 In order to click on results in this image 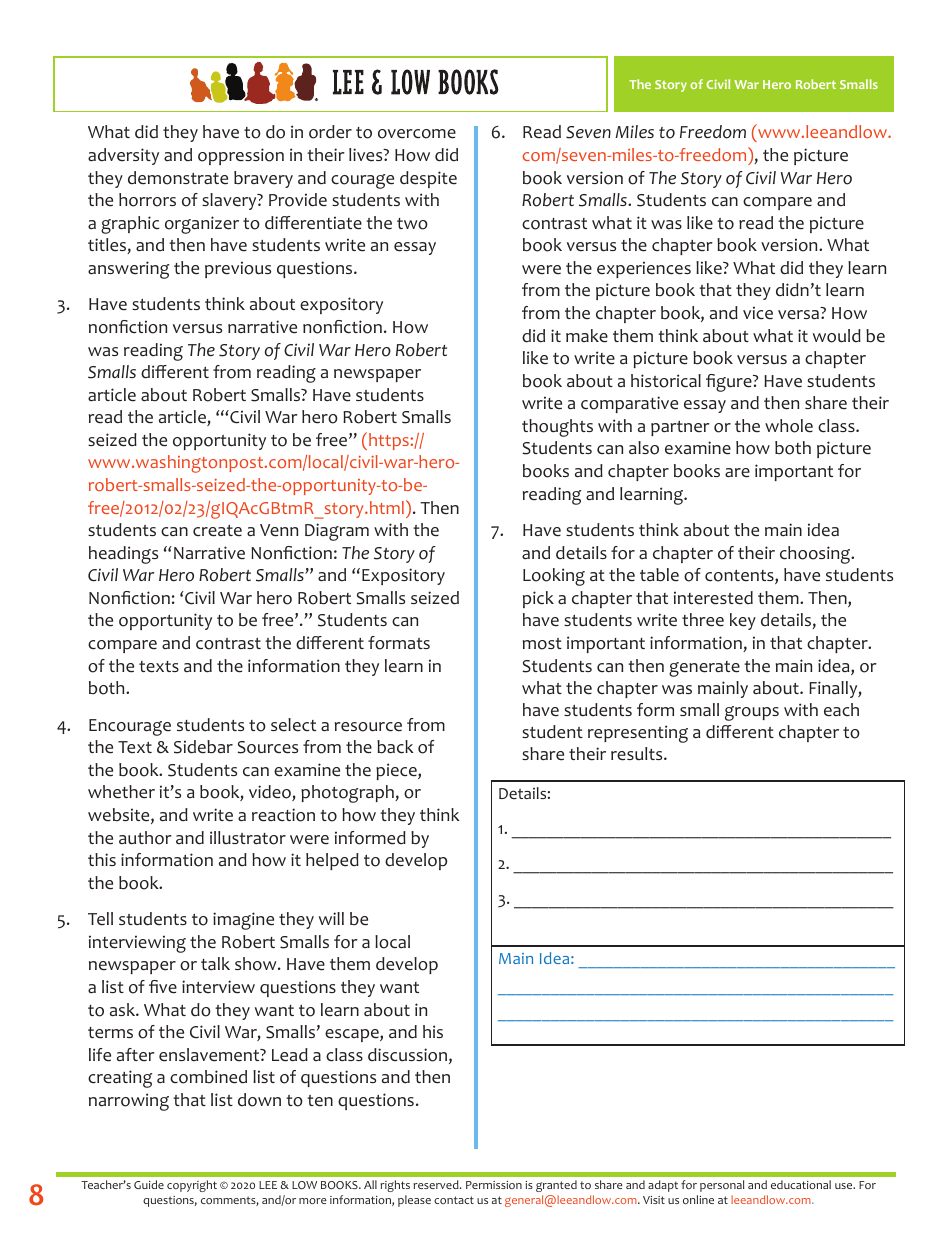, I will do `click(638, 754)`.
